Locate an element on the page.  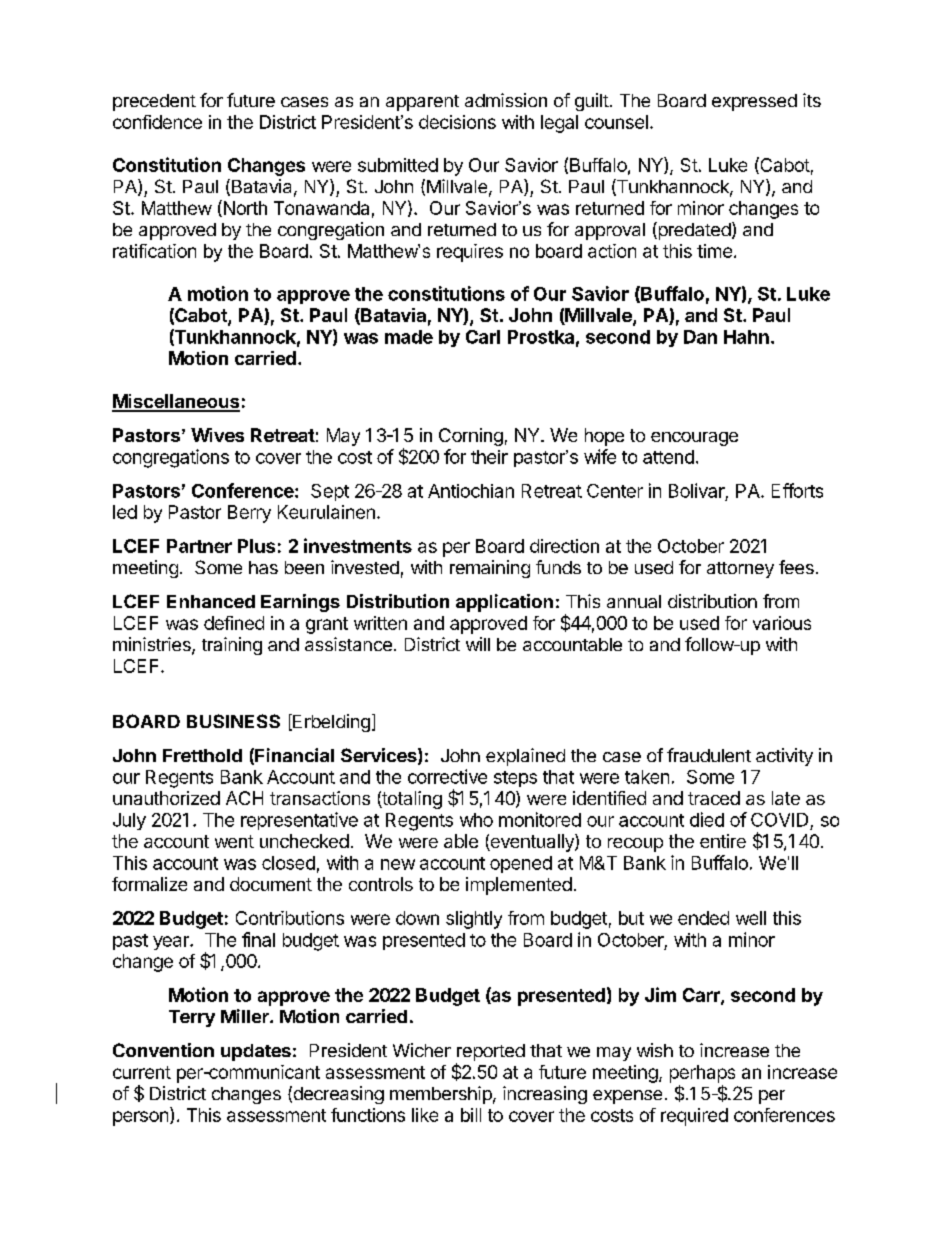
Miscellaneous is located at coordinates (176, 402).
